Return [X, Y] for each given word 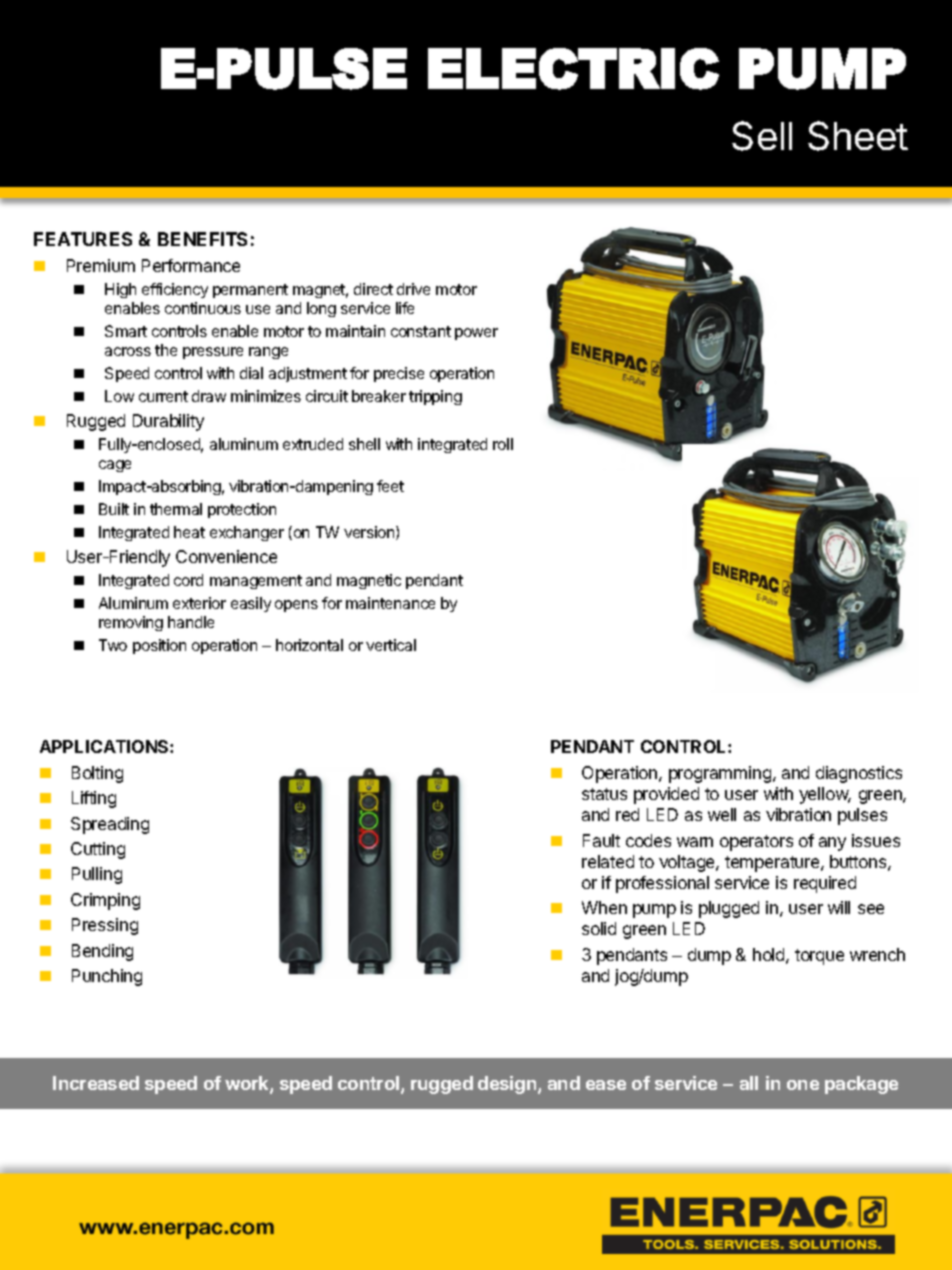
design [508, 1085]
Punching [107, 977]
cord [188, 580]
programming [721, 774]
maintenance [390, 603]
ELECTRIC [573, 69]
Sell [762, 136]
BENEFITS [202, 239]
